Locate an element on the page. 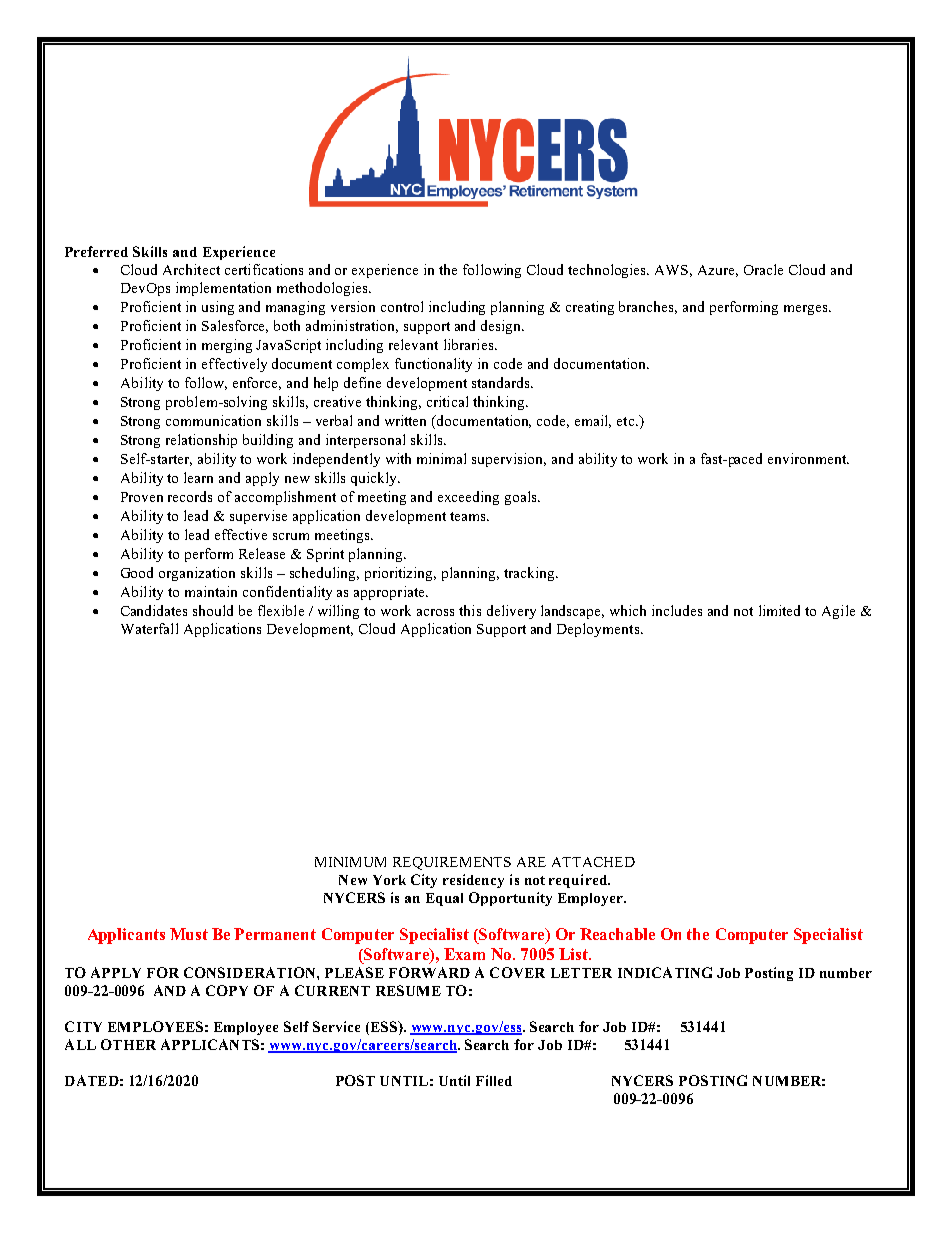 The height and width of the image is (1233, 952). Waterfall is located at coordinates (149, 628).
